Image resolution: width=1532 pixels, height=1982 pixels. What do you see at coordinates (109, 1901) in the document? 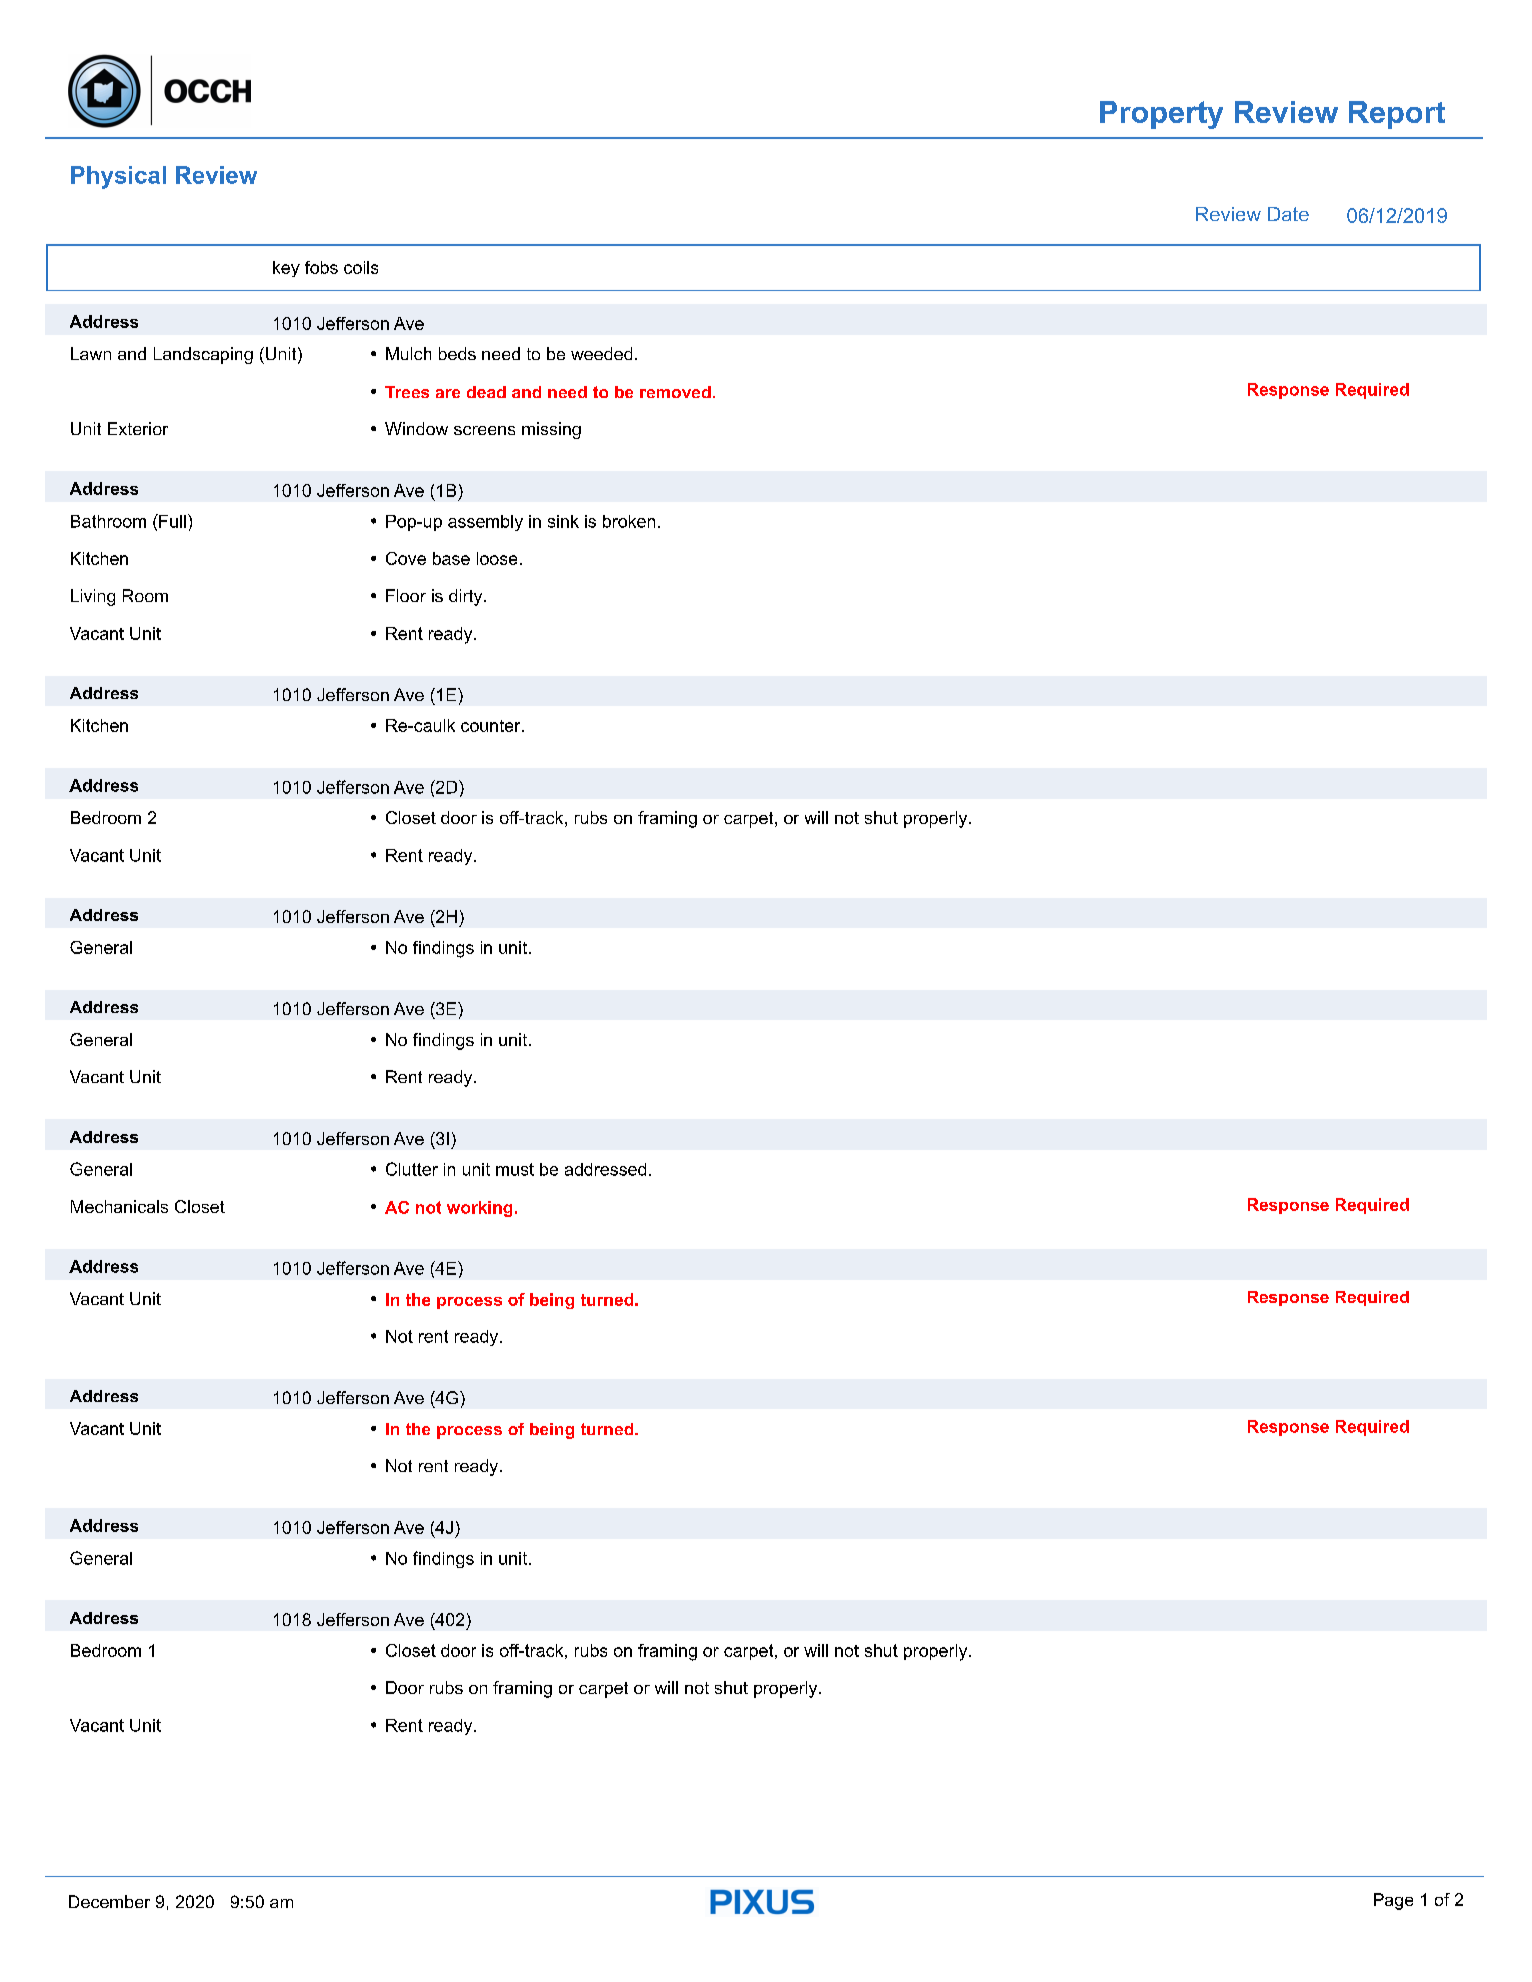
I see `December` at bounding box center [109, 1901].
